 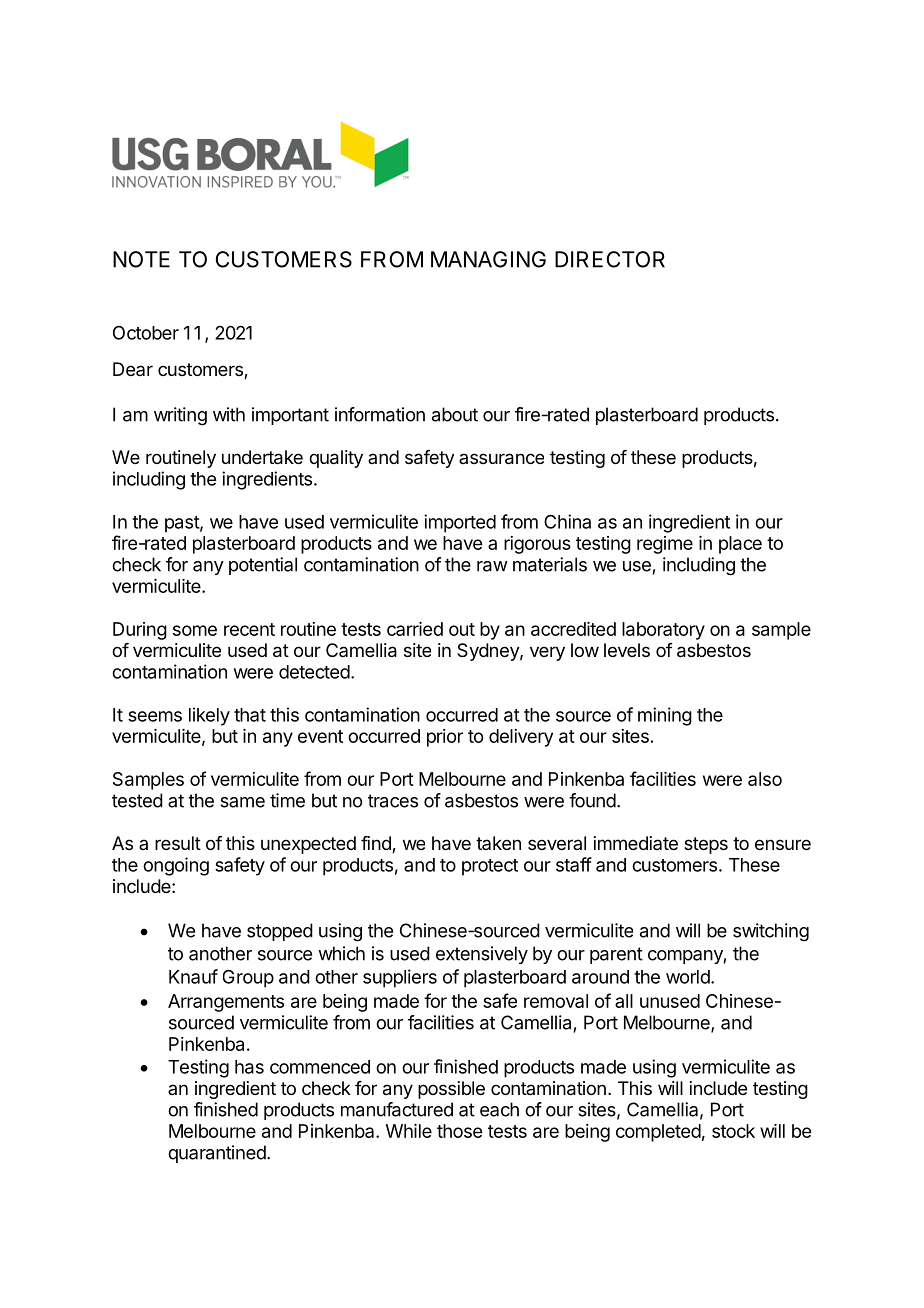 What do you see at coordinates (488, 259) in the screenshot?
I see `MANAGING` at bounding box center [488, 259].
